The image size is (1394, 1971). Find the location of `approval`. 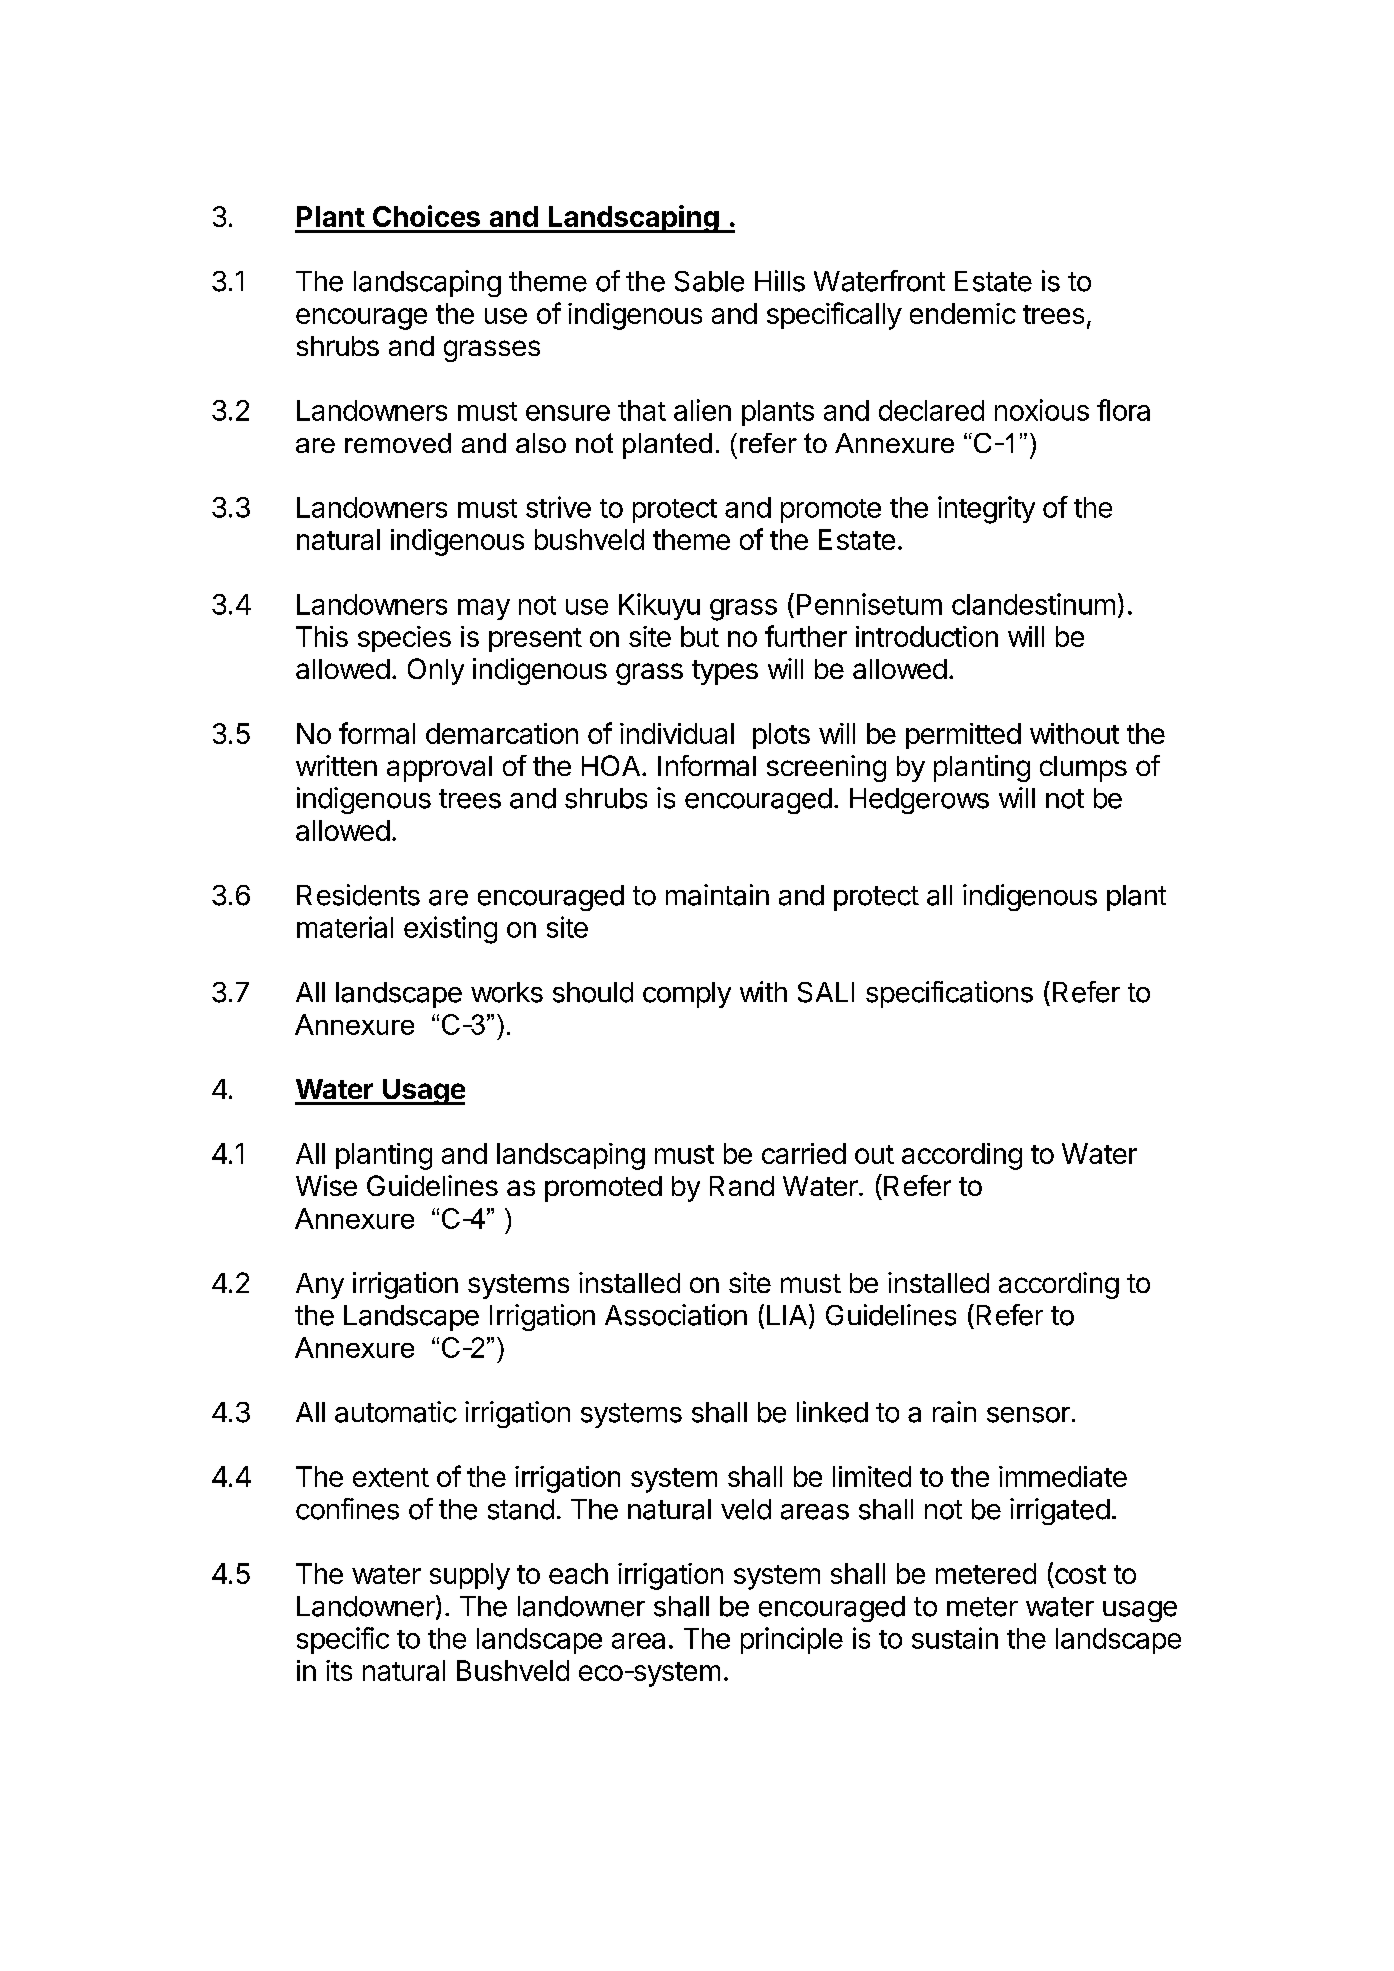

approval is located at coordinates (439, 769).
